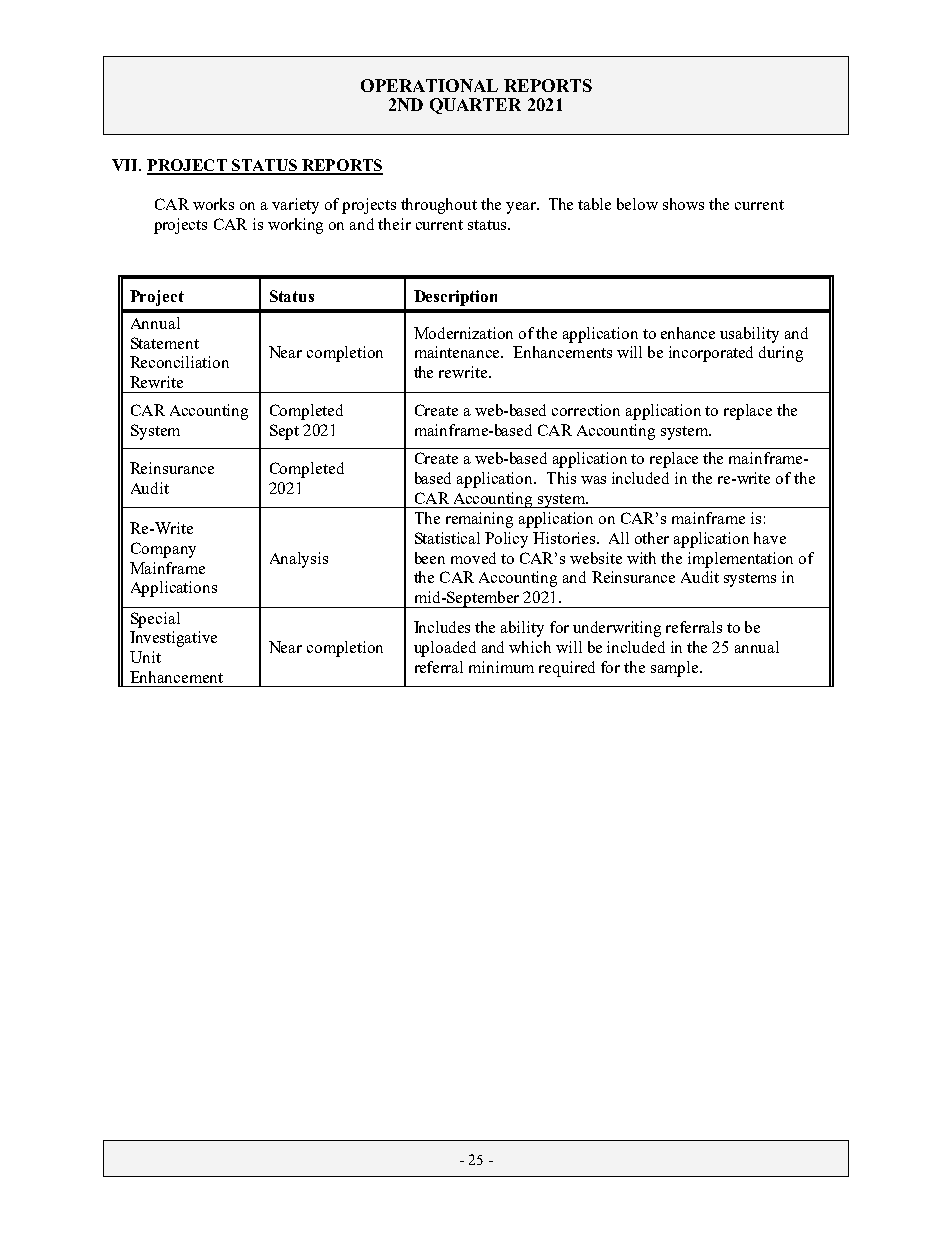 This screenshot has height=1233, width=952. Describe the element at coordinates (458, 352) in the screenshot. I see `maintenance` at that location.
